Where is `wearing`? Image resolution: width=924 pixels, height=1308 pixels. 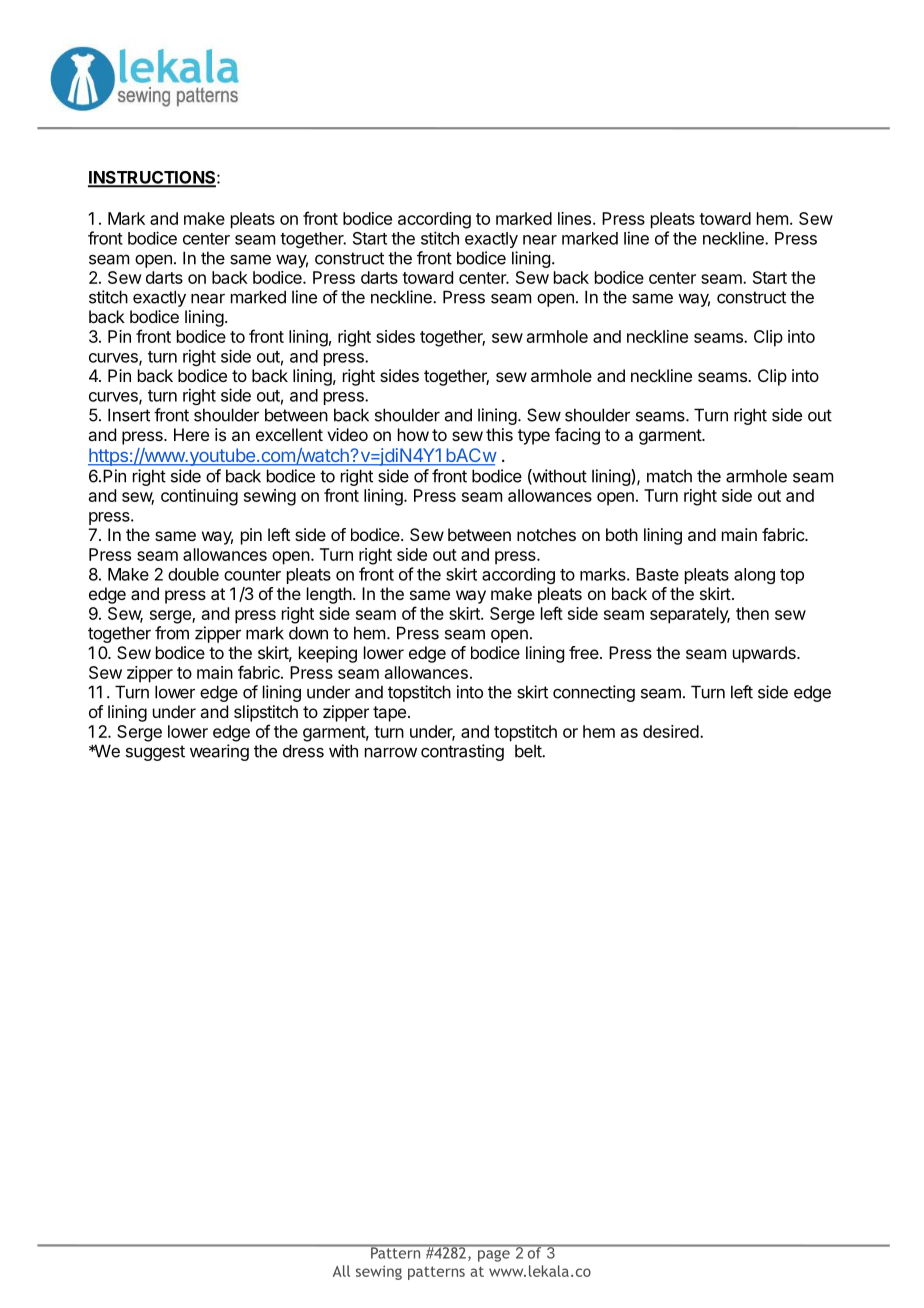
wearing is located at coordinates (219, 752).
